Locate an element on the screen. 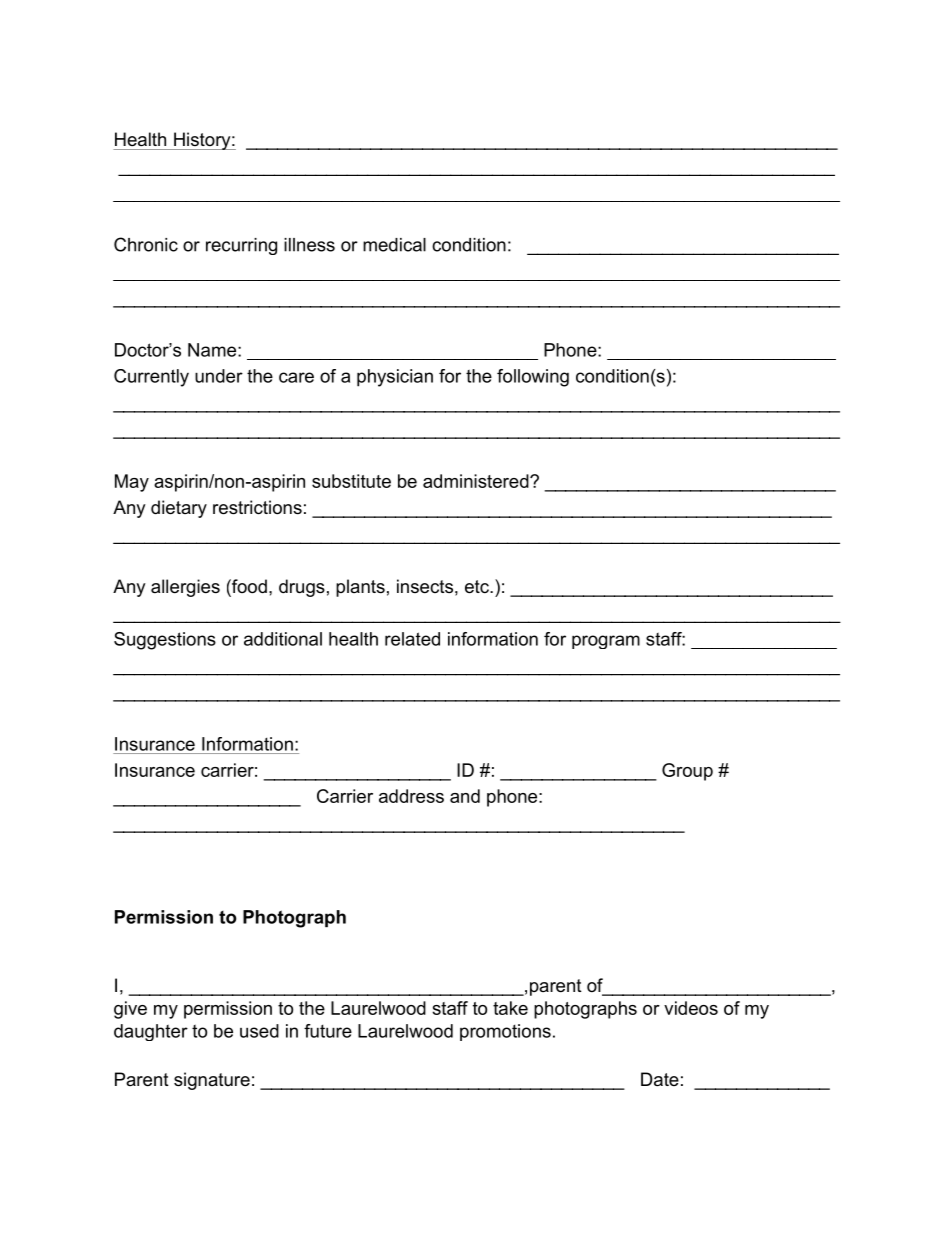 Image resolution: width=952 pixels, height=1233 pixels. signature is located at coordinates (212, 1081).
